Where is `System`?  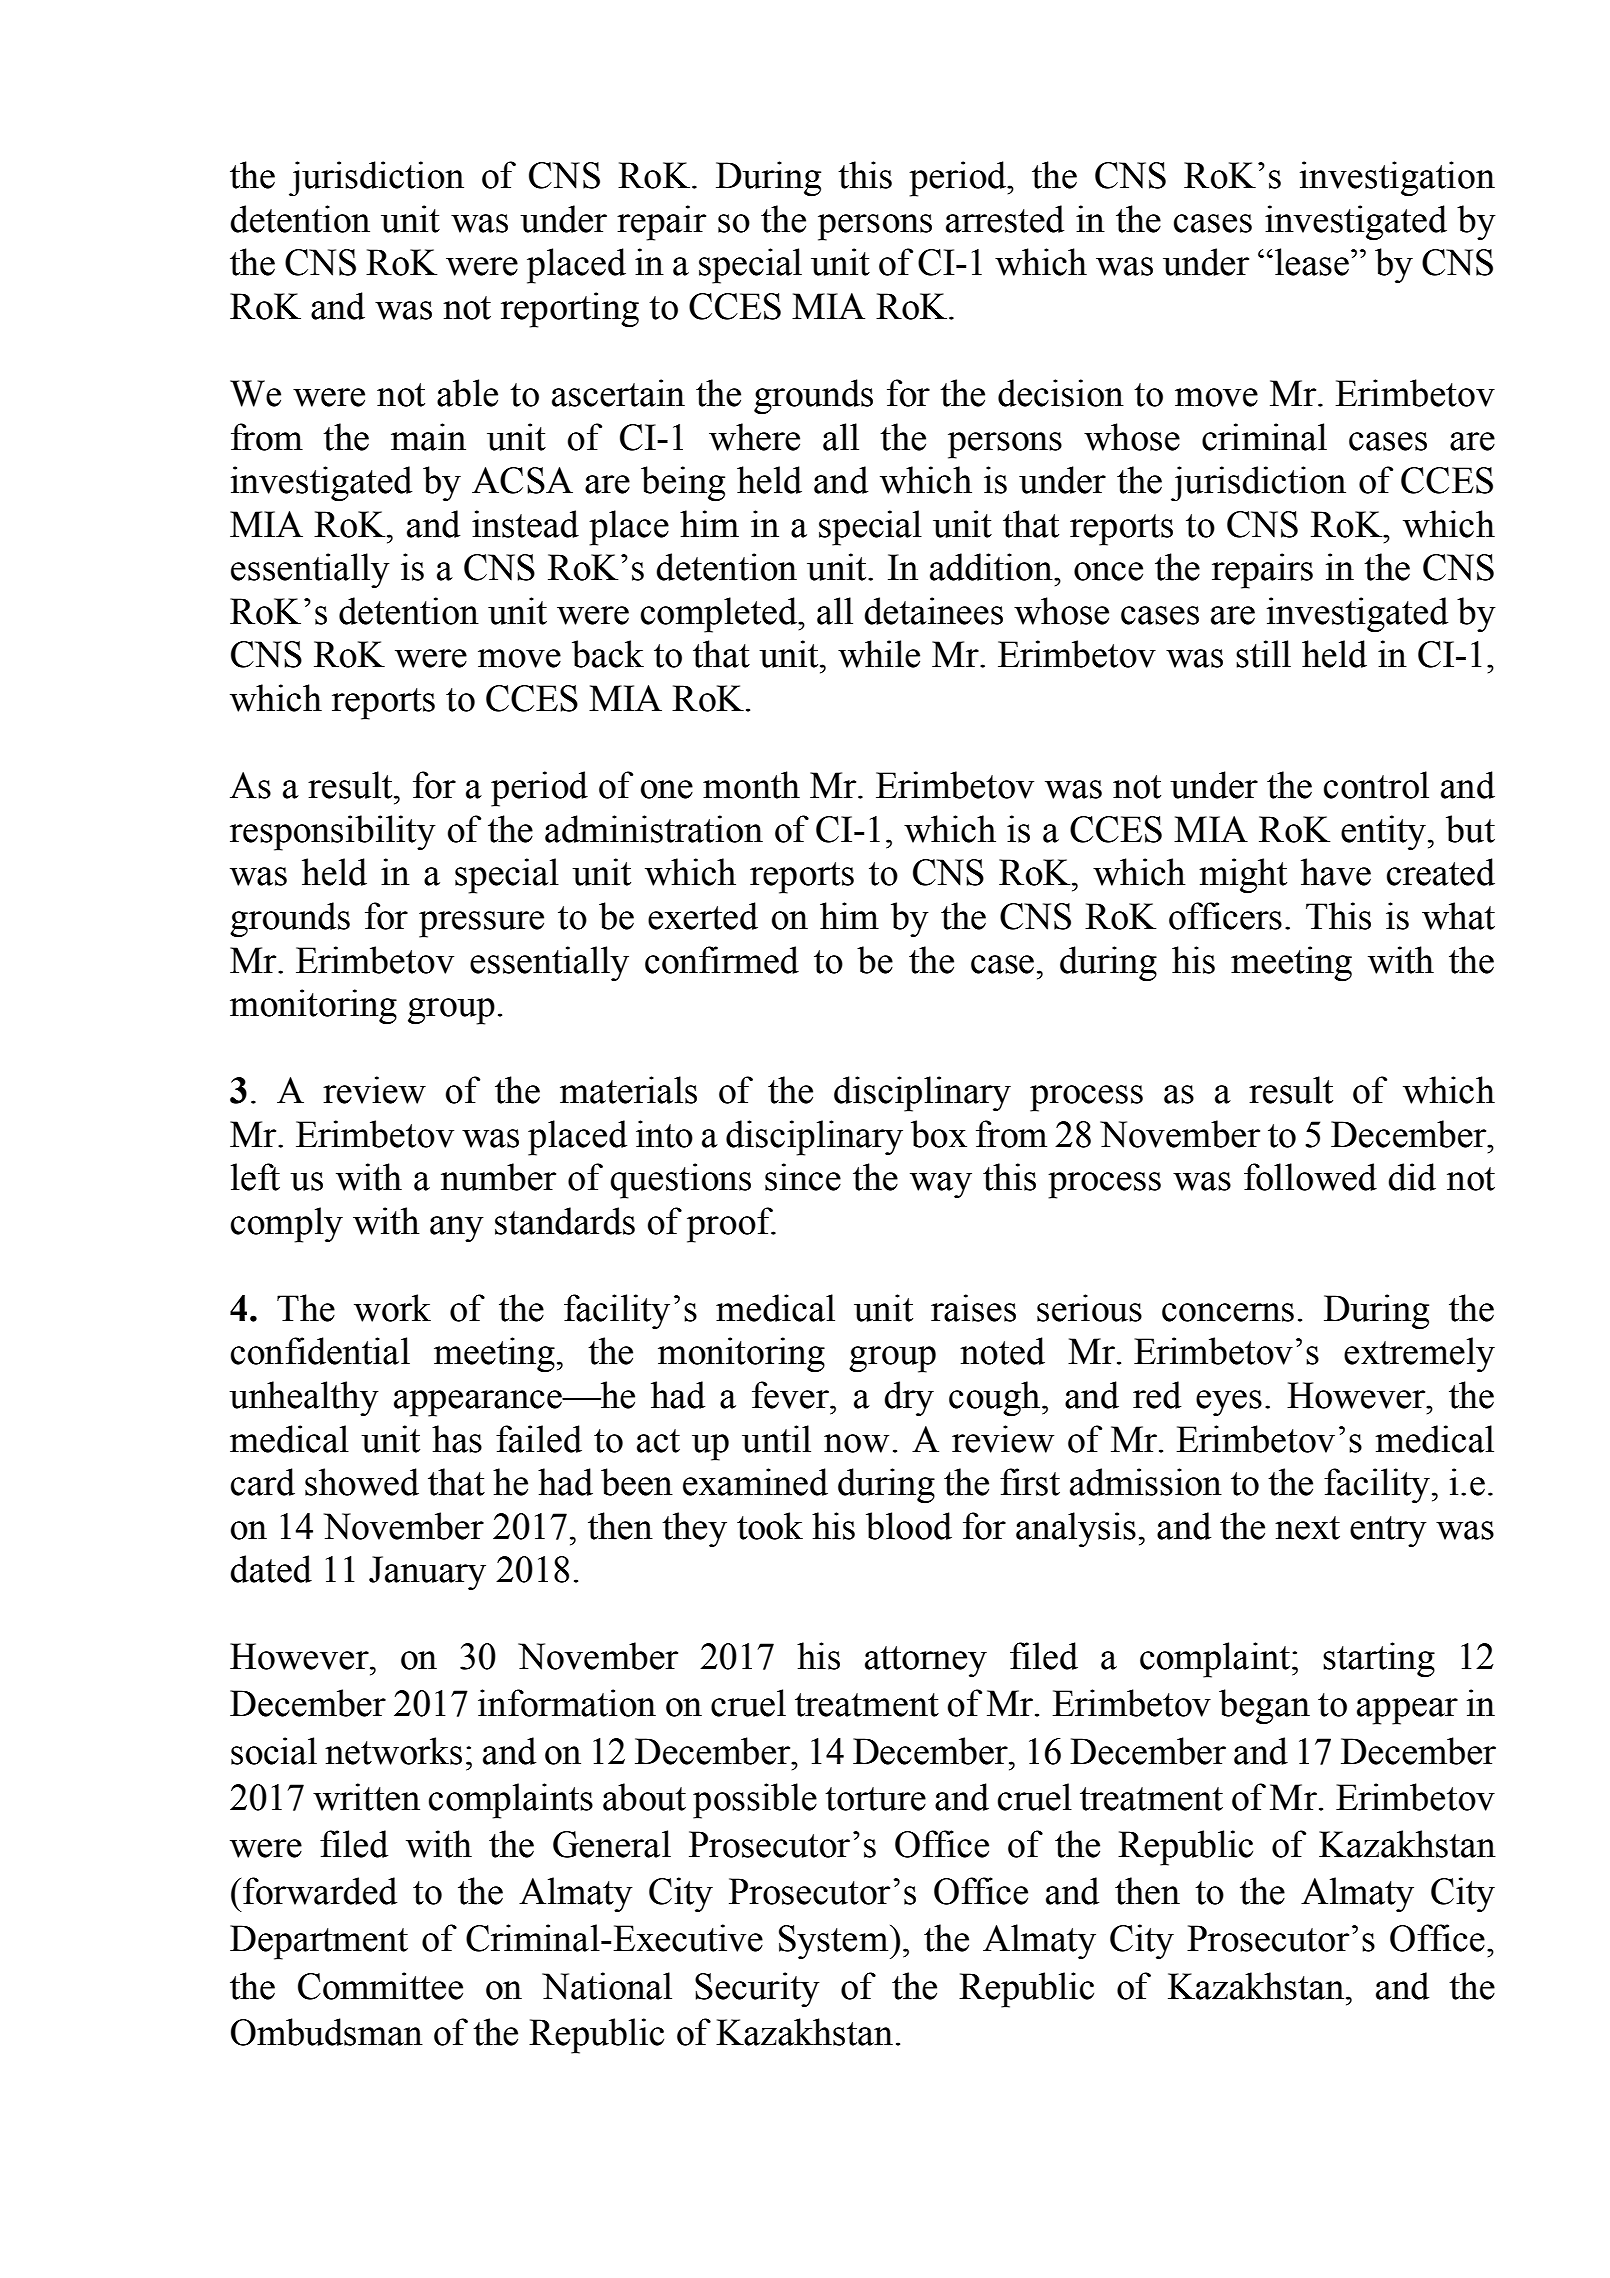
System is located at coordinates (835, 1942).
